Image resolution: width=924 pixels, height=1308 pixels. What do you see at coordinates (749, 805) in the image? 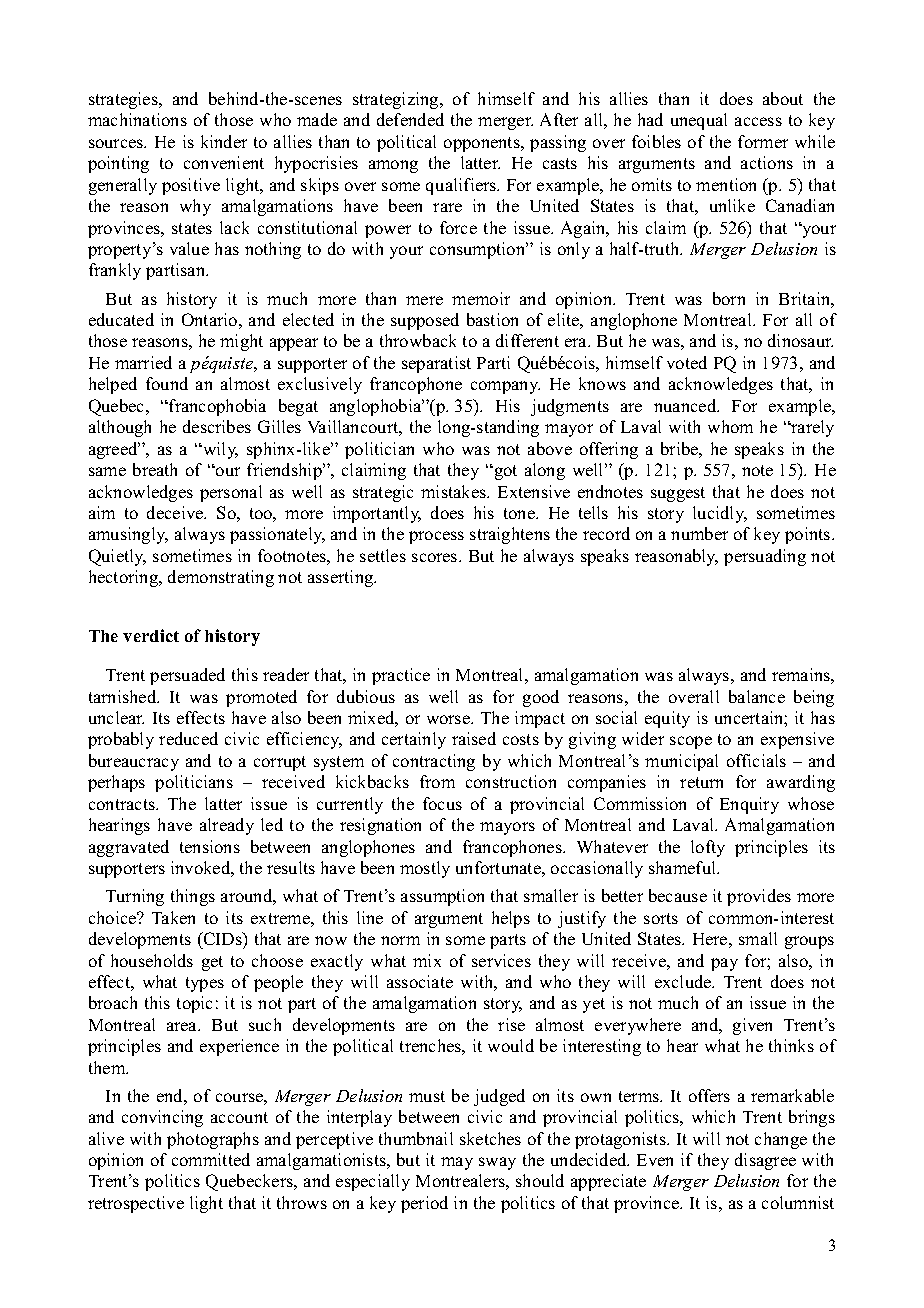
I see `Enquiry` at bounding box center [749, 805].
